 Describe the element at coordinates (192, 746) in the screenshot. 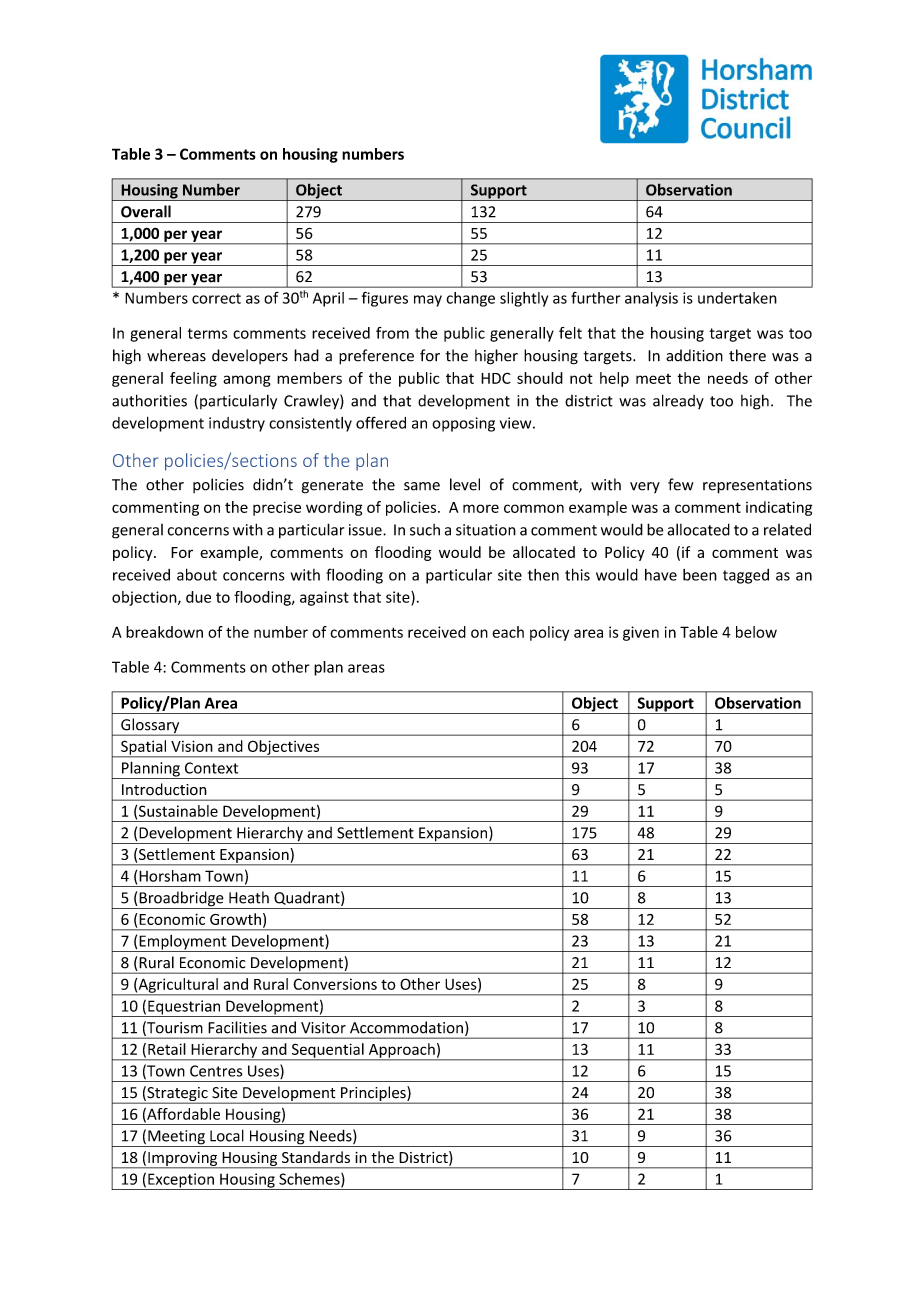

I see `Vision` at that location.
